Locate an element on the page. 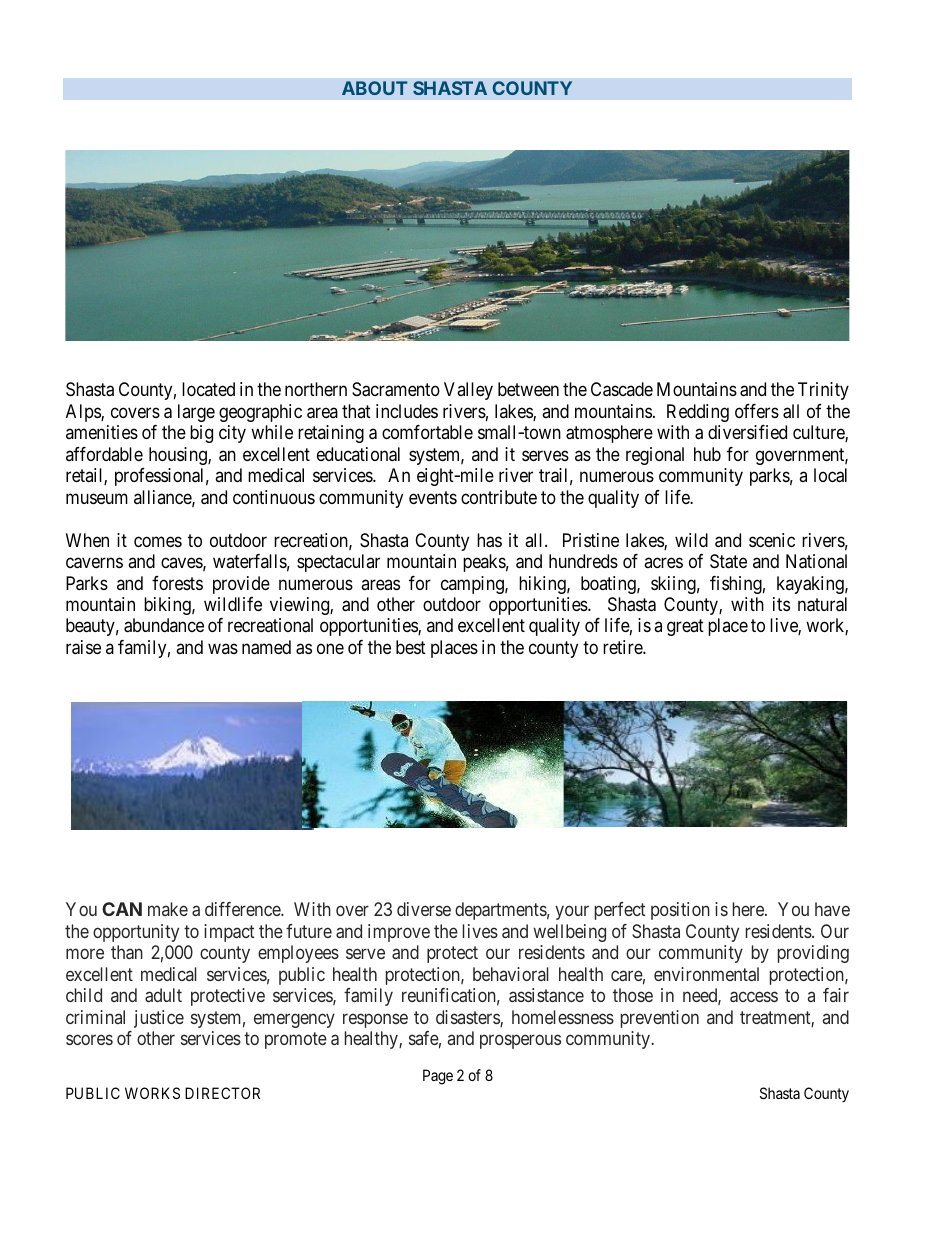 The width and height of the page is (952, 1233). best is located at coordinates (411, 647).
